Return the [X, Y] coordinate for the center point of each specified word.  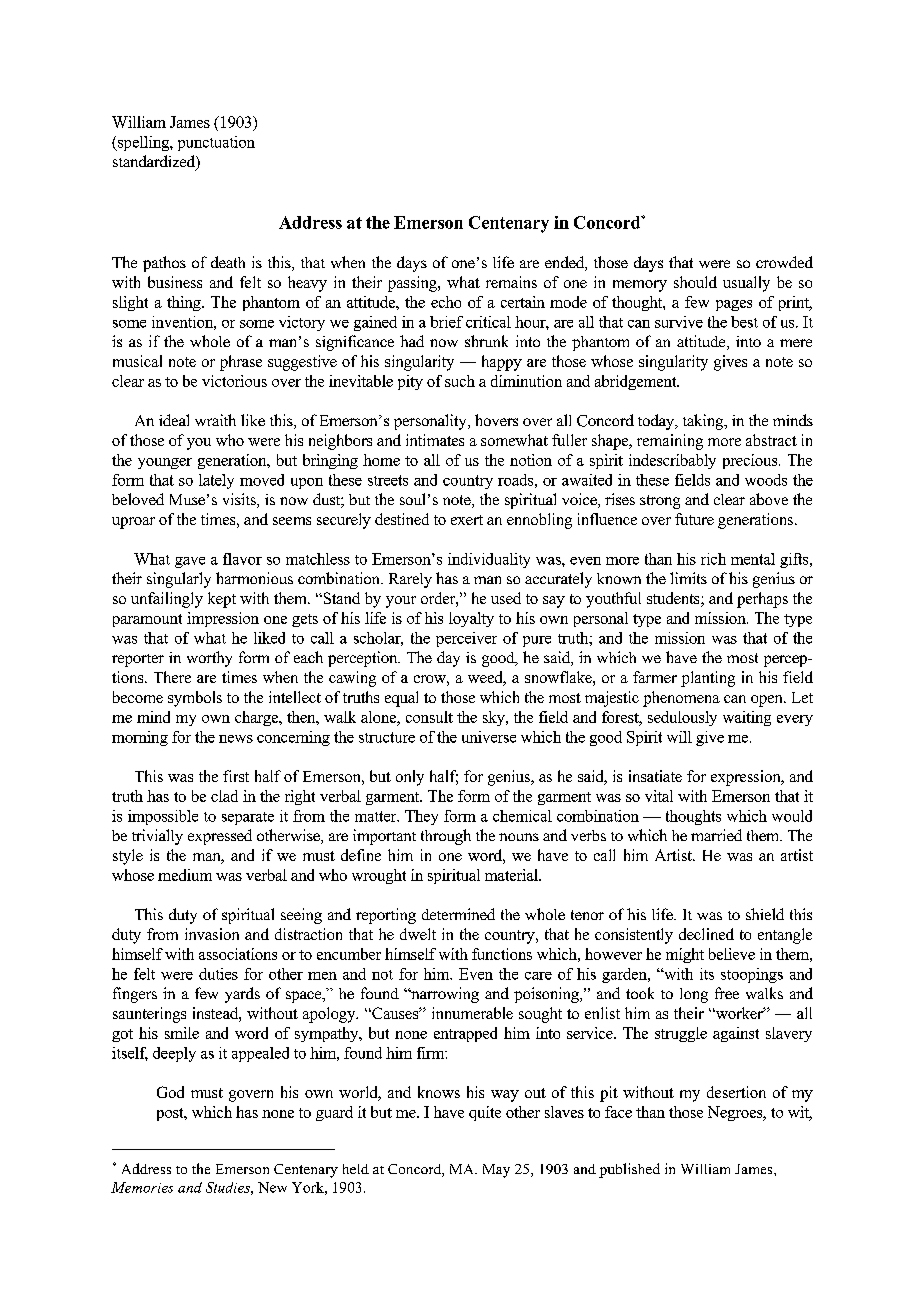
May [496, 1171]
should [695, 282]
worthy [209, 659]
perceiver [466, 639]
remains [511, 282]
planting [708, 679]
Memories [142, 1187]
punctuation [216, 143]
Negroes [736, 1113]
